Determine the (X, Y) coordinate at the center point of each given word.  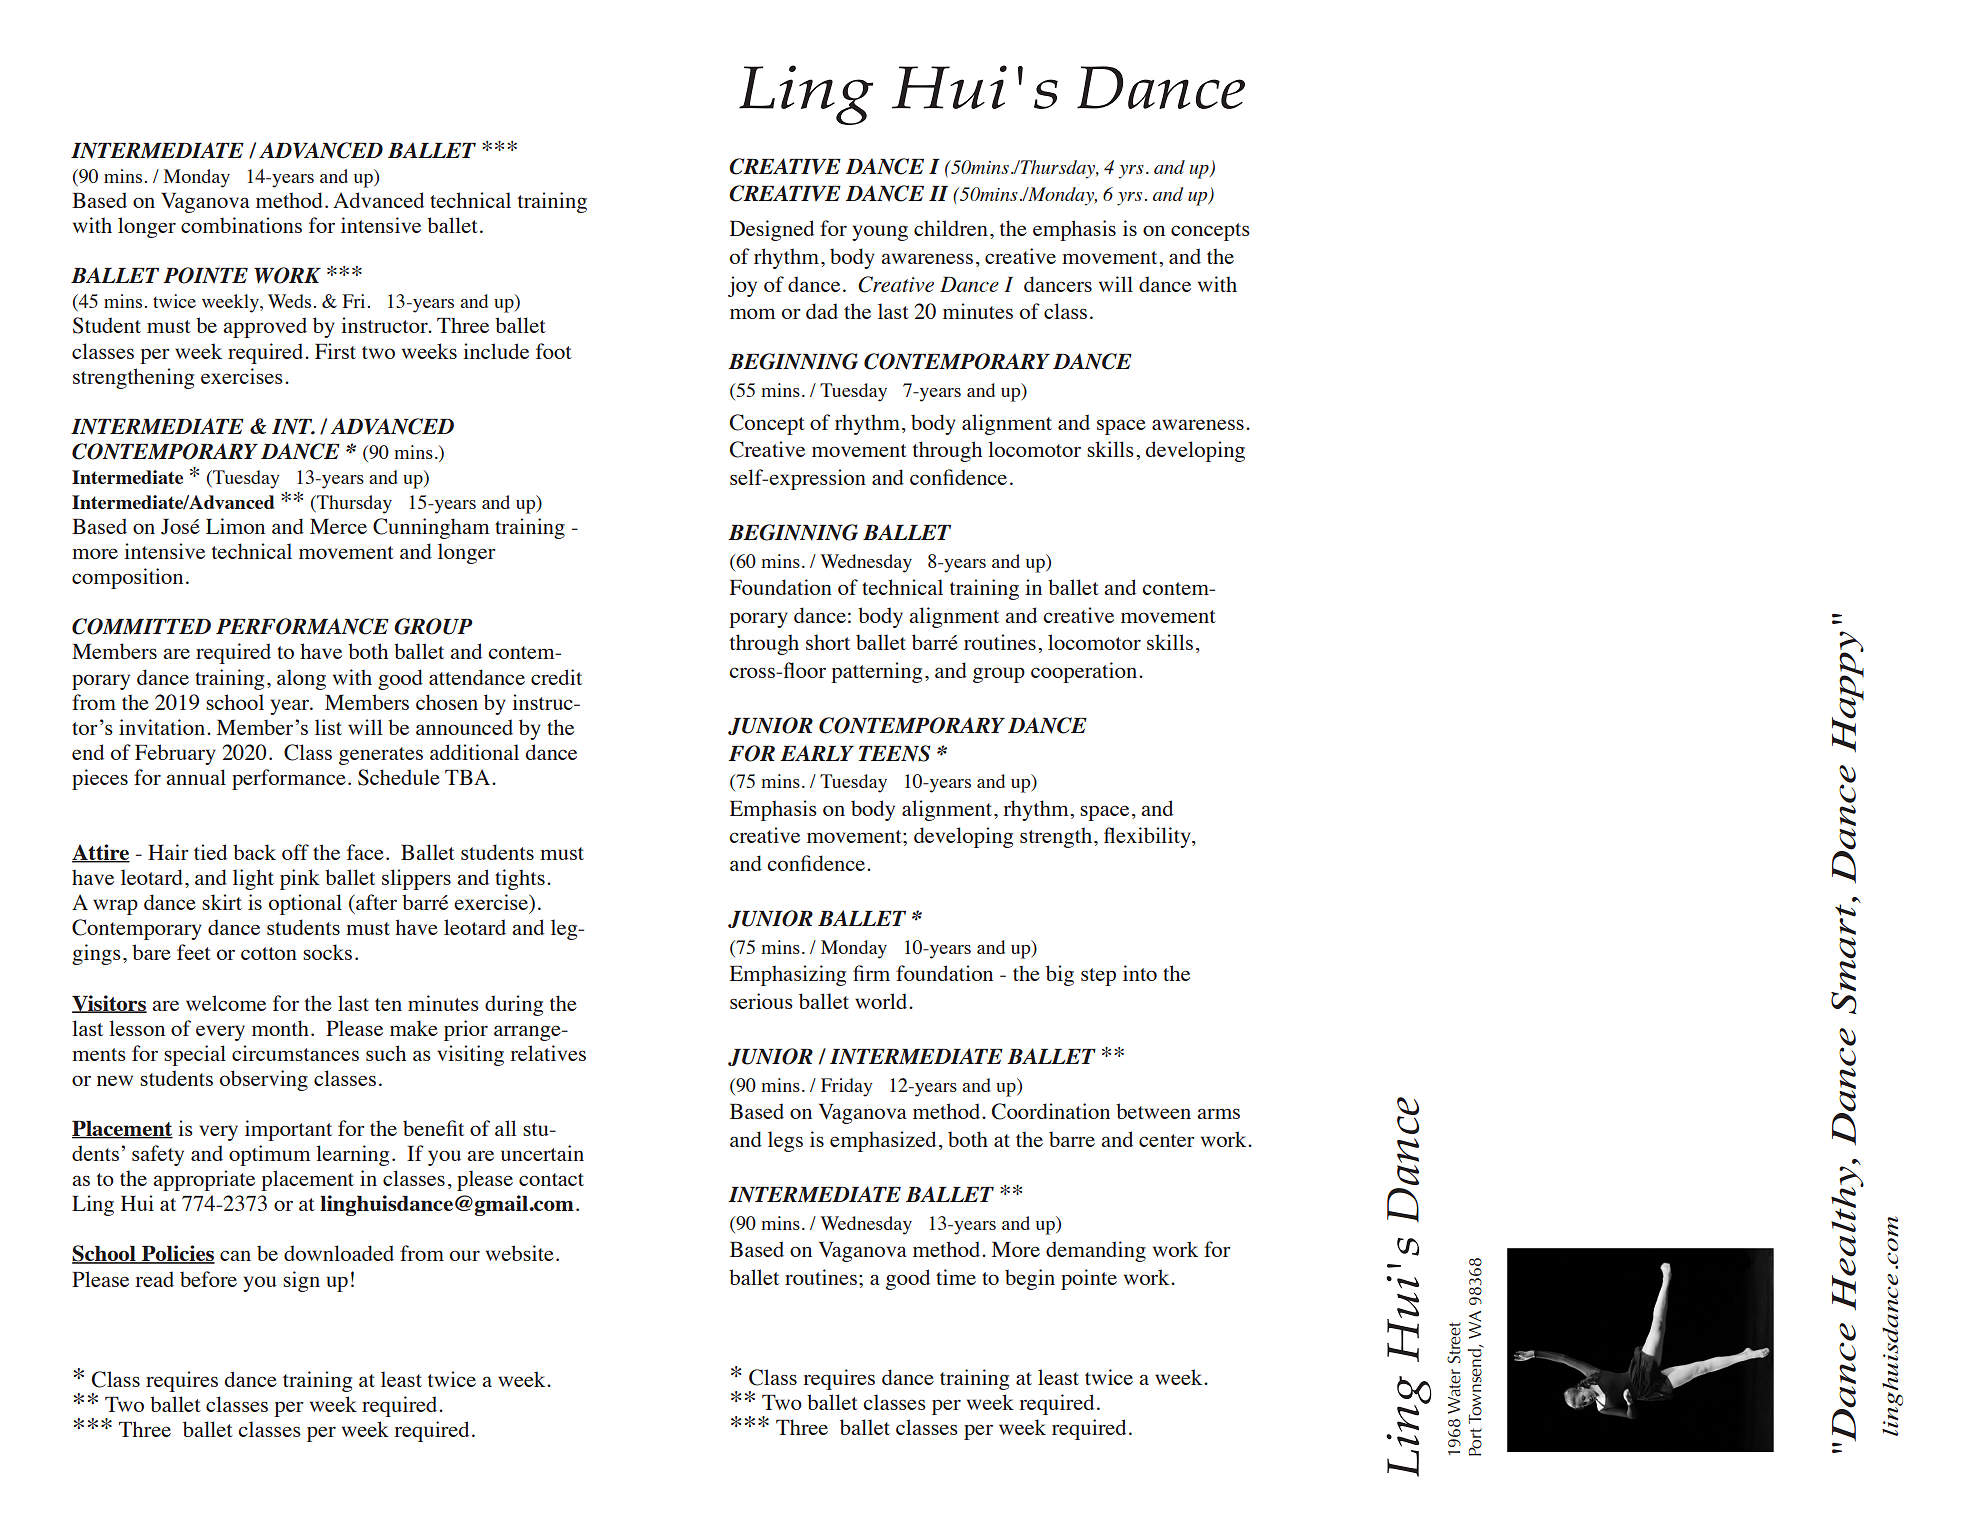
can (235, 1255)
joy (742, 286)
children (951, 228)
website (520, 1253)
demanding (1096, 1251)
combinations (241, 225)
